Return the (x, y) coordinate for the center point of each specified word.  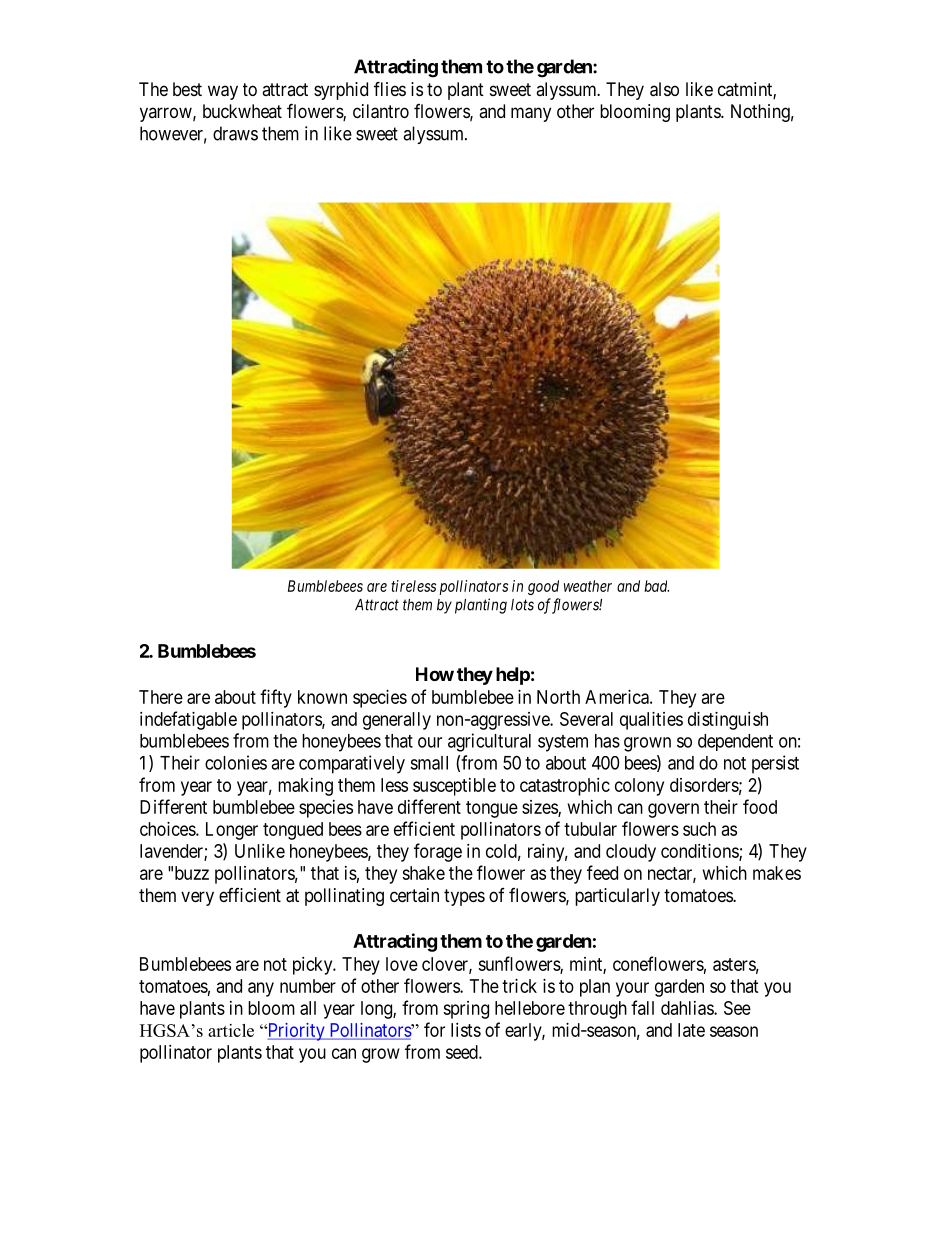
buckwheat (242, 111)
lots (522, 605)
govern (673, 810)
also (664, 89)
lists (466, 1030)
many (531, 114)
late (691, 1030)
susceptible (454, 787)
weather (588, 586)
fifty (276, 698)
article (231, 1030)
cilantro (381, 111)
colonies (236, 762)
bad (656, 586)
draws (235, 133)
